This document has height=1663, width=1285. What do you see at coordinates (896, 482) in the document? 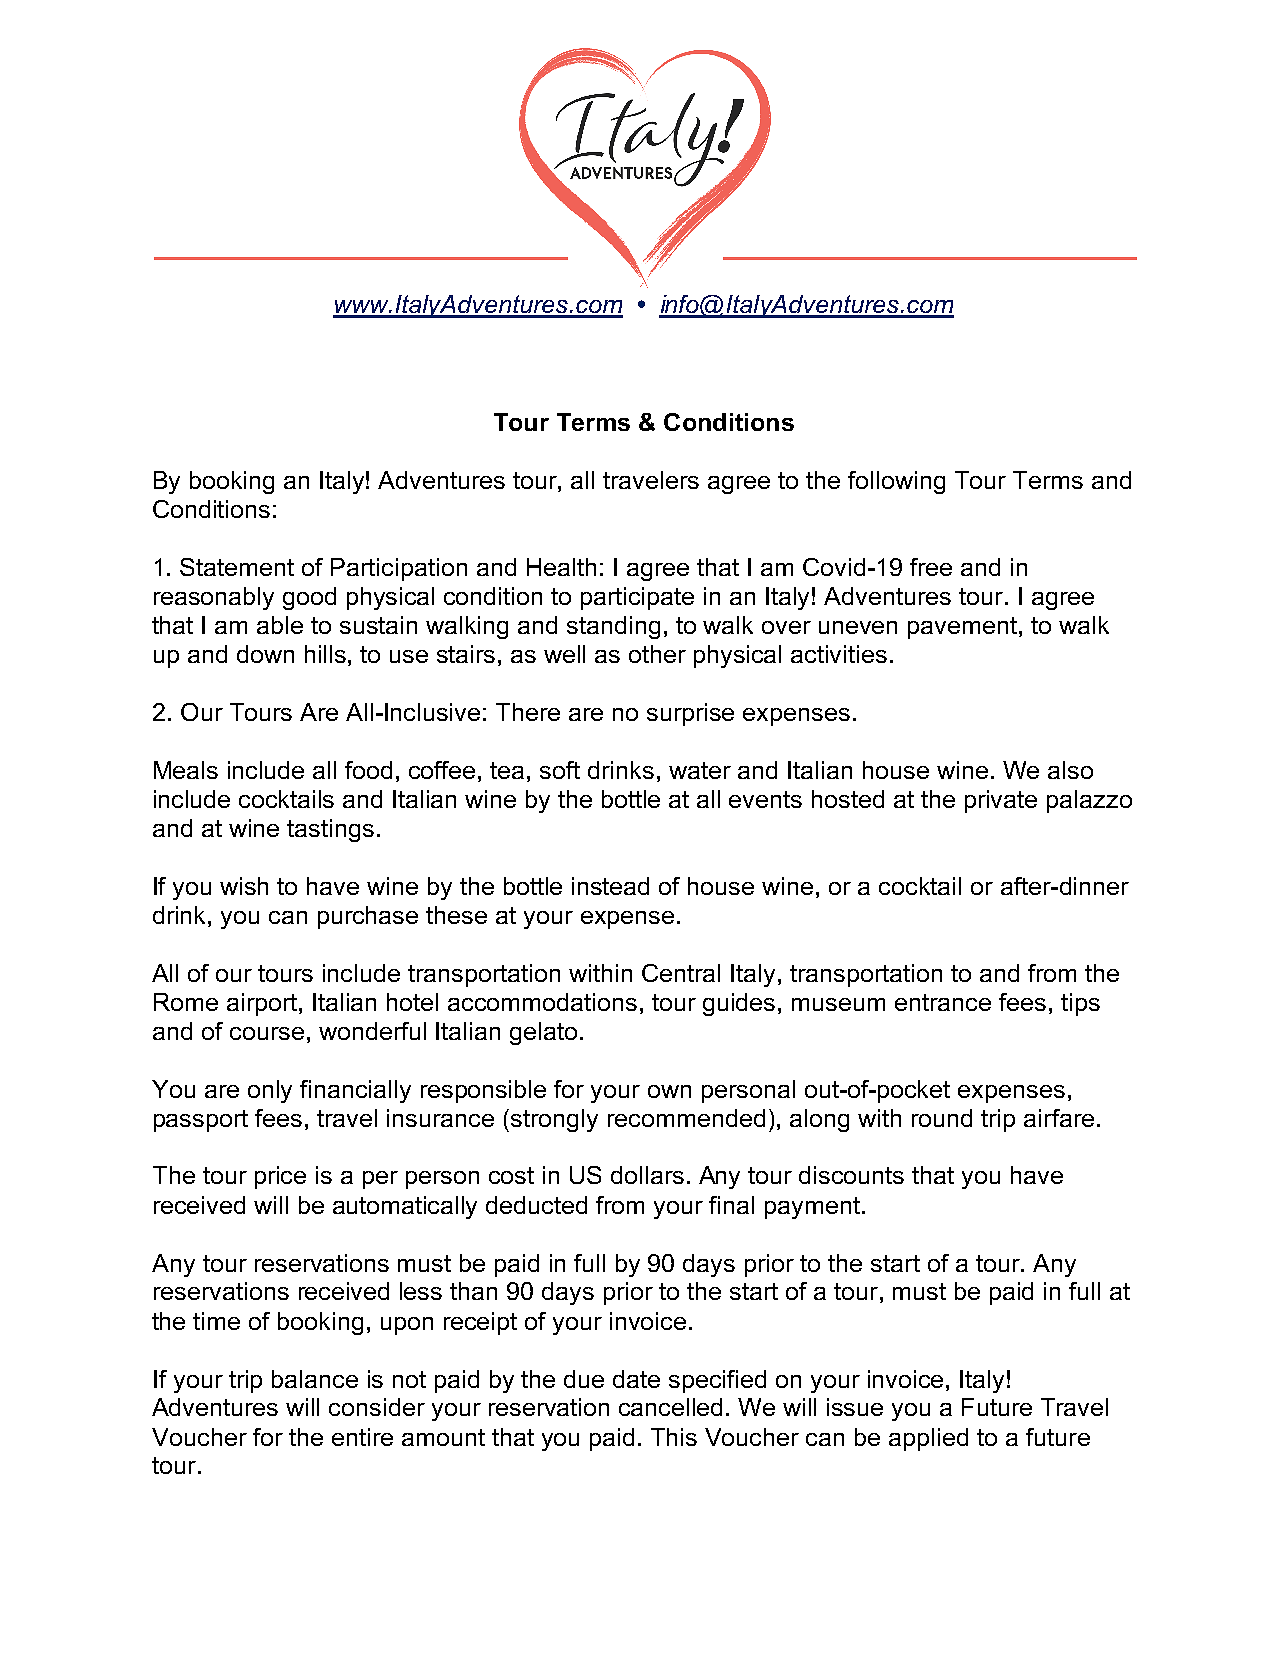
I see `following` at bounding box center [896, 482].
